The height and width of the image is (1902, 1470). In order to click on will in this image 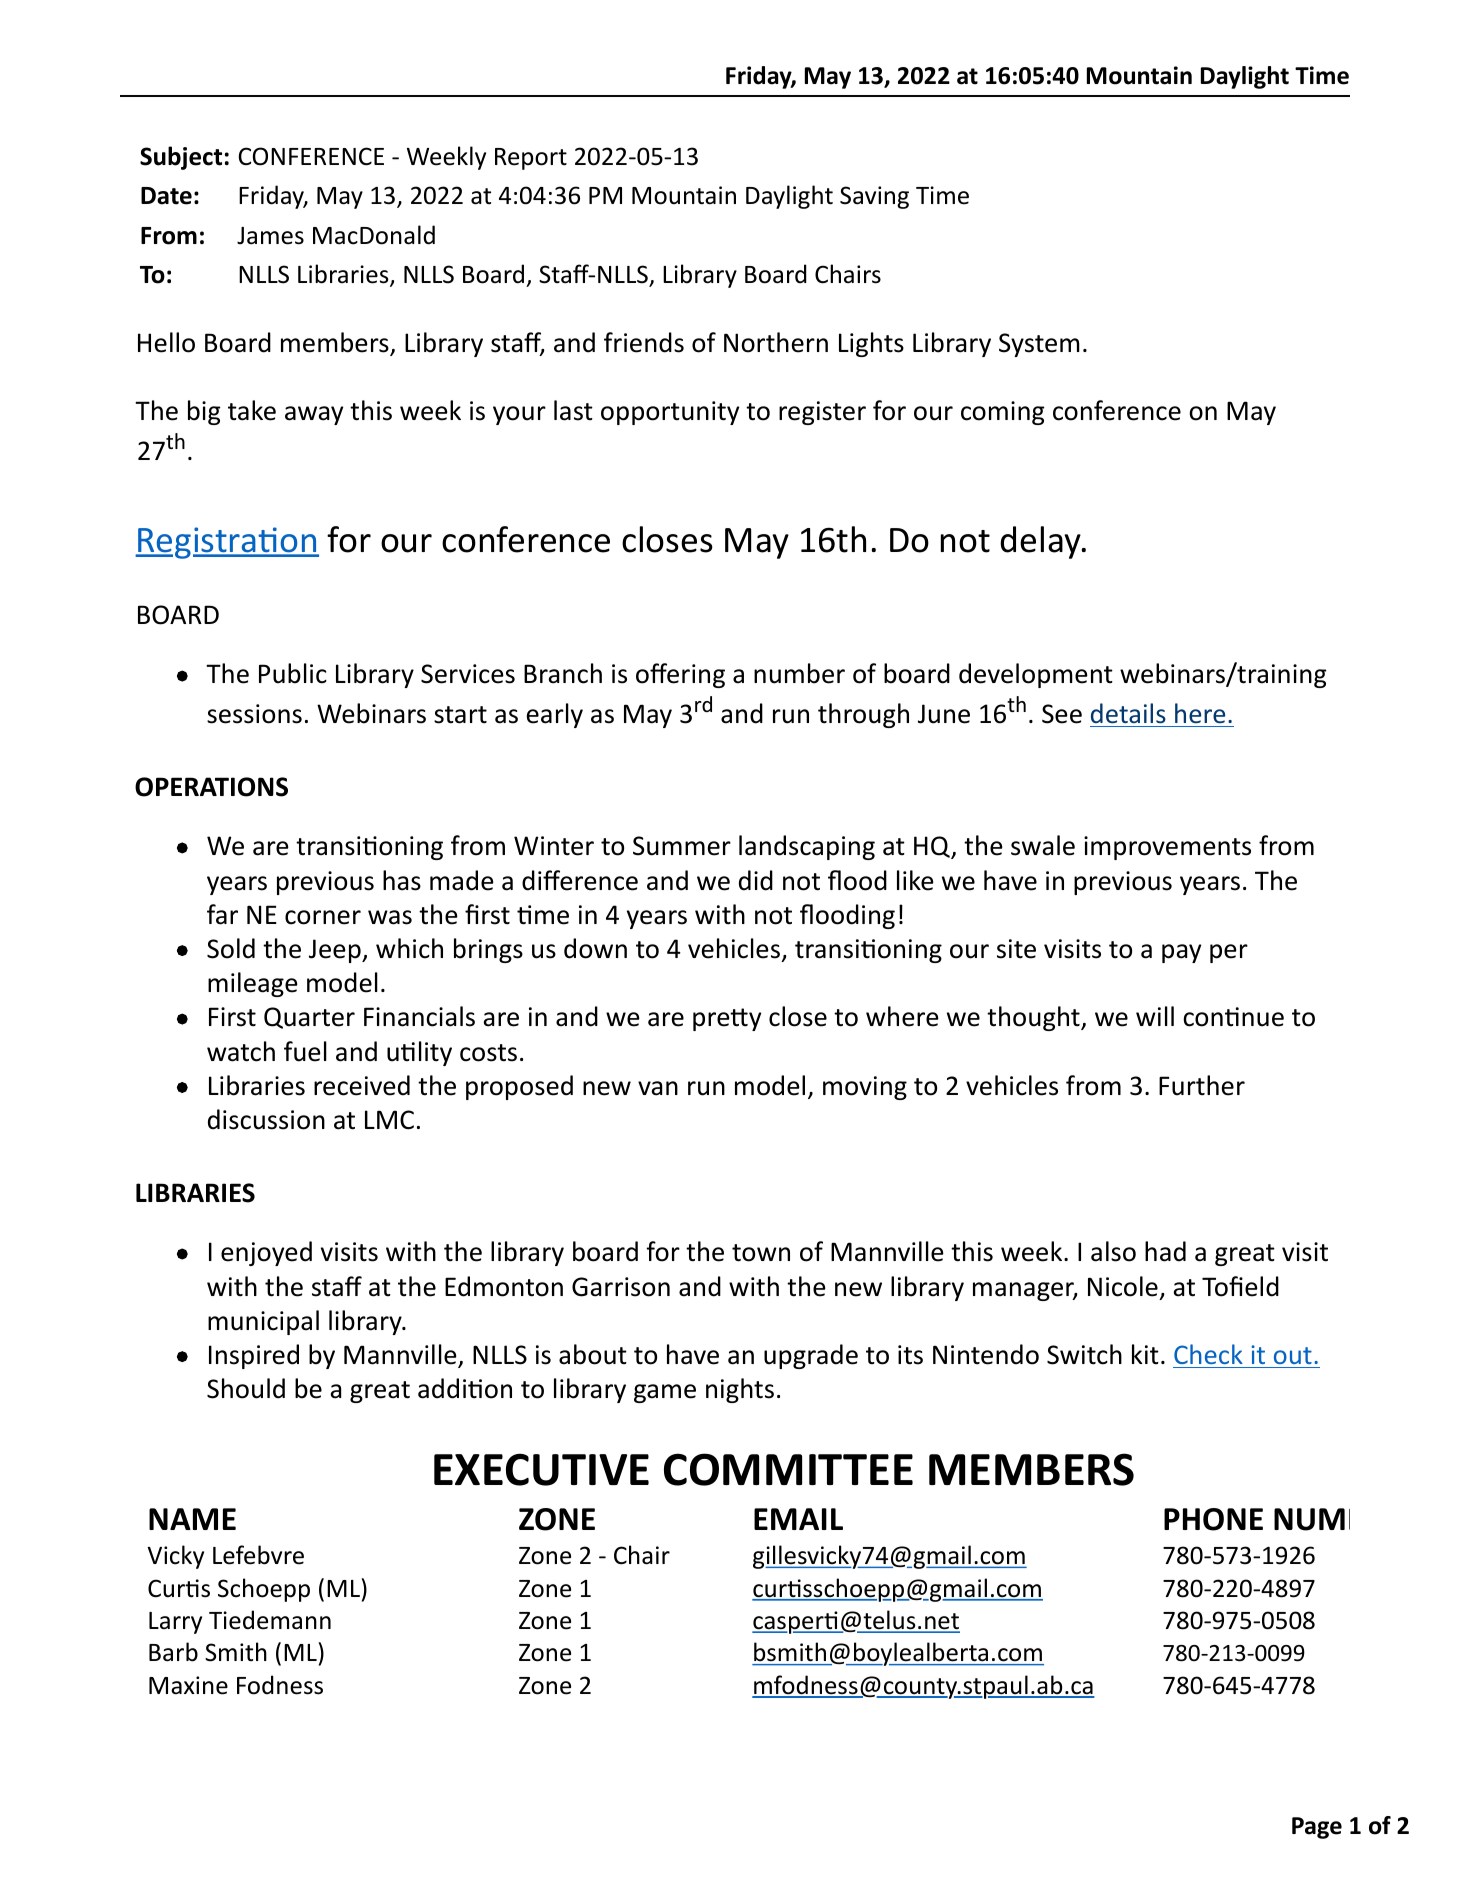, I will do `click(1155, 1016)`.
